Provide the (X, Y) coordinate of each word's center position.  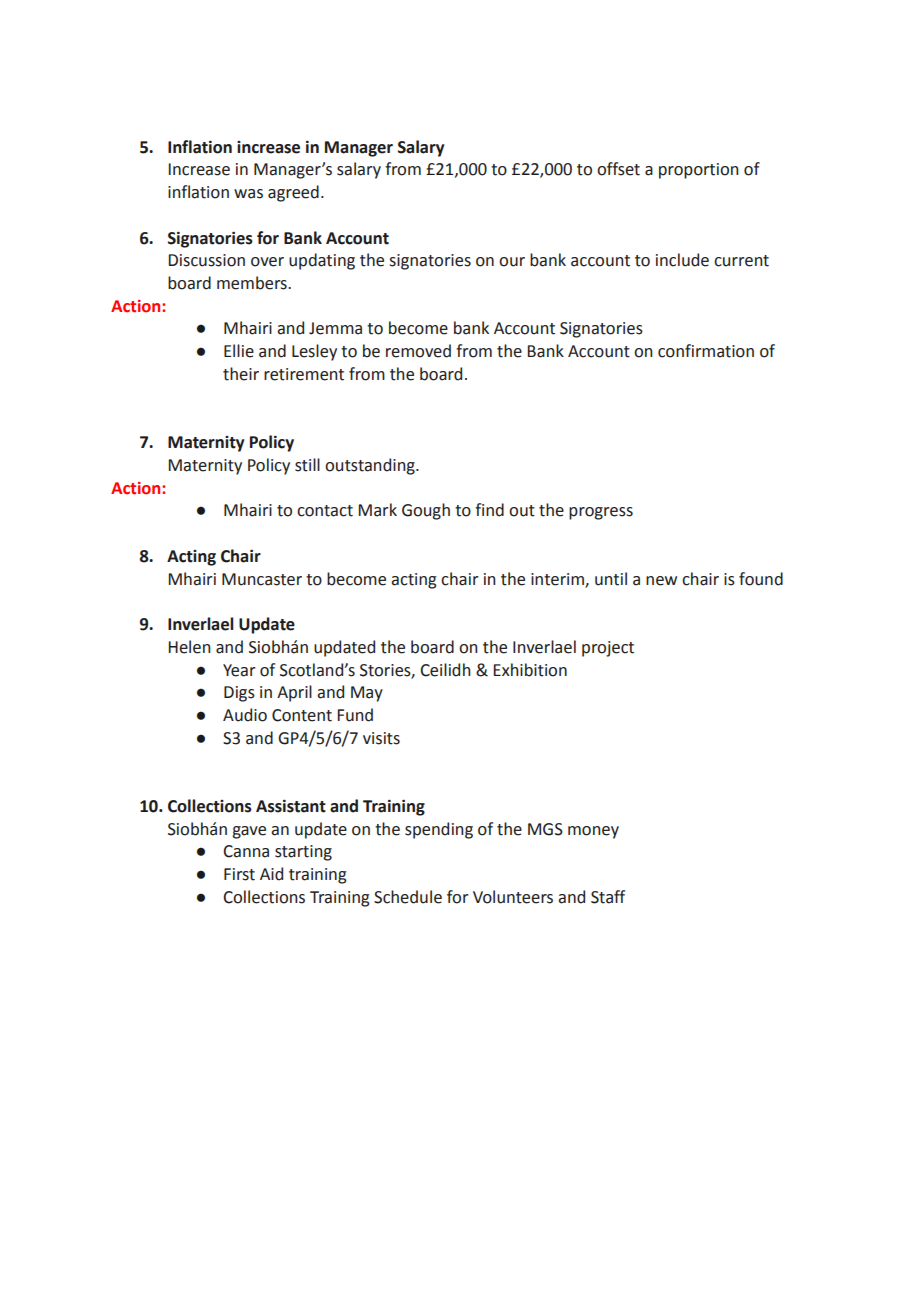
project (608, 649)
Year (239, 670)
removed (418, 351)
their (241, 374)
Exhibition (530, 670)
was (248, 194)
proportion (699, 171)
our (512, 262)
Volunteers (513, 897)
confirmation (706, 351)
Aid (271, 874)
